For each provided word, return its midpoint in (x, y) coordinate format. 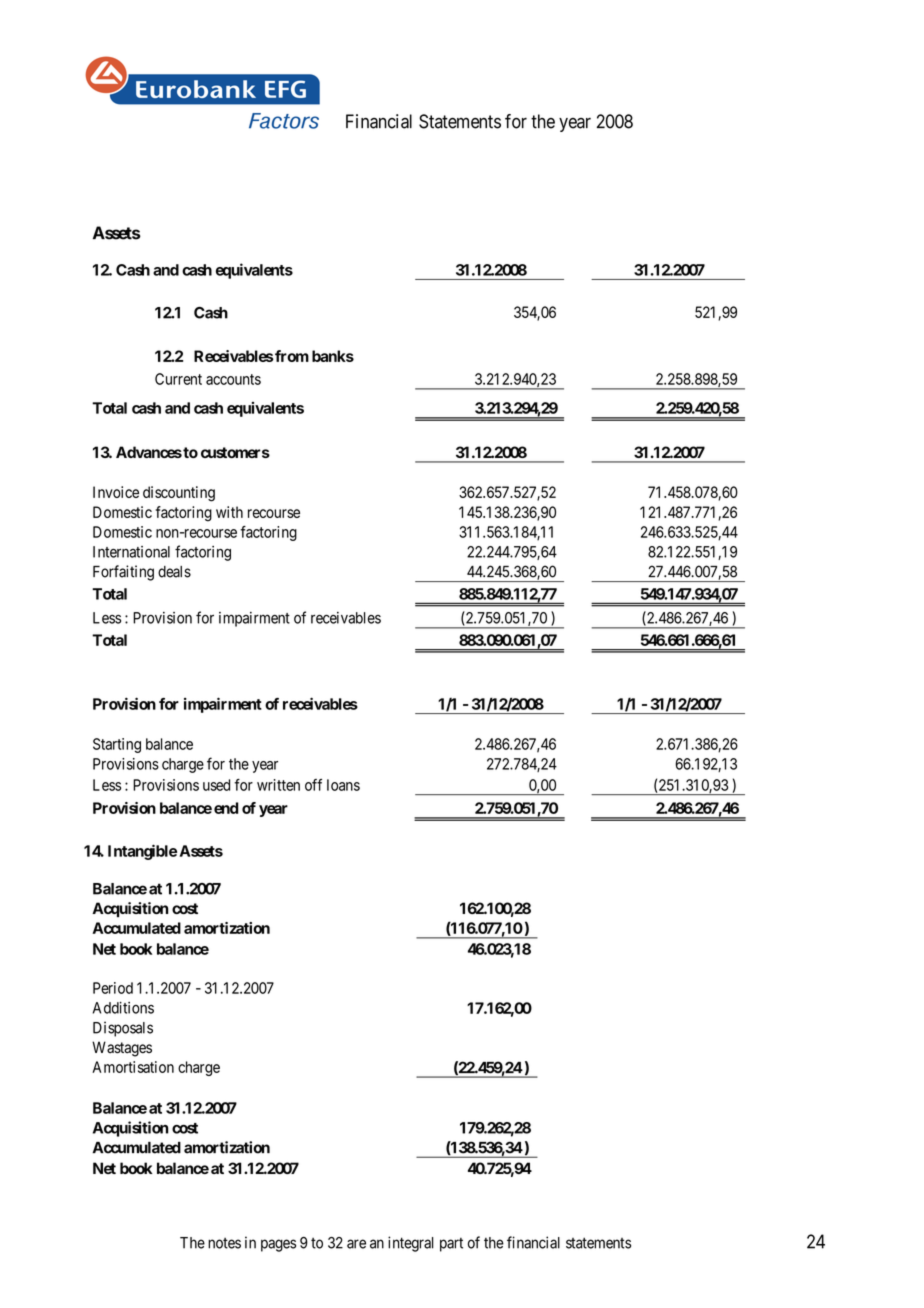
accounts (233, 379)
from (291, 356)
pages (278, 1245)
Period (113, 988)
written (278, 785)
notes (224, 1243)
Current (178, 379)
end (226, 808)
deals (174, 572)
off (313, 785)
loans (343, 785)
